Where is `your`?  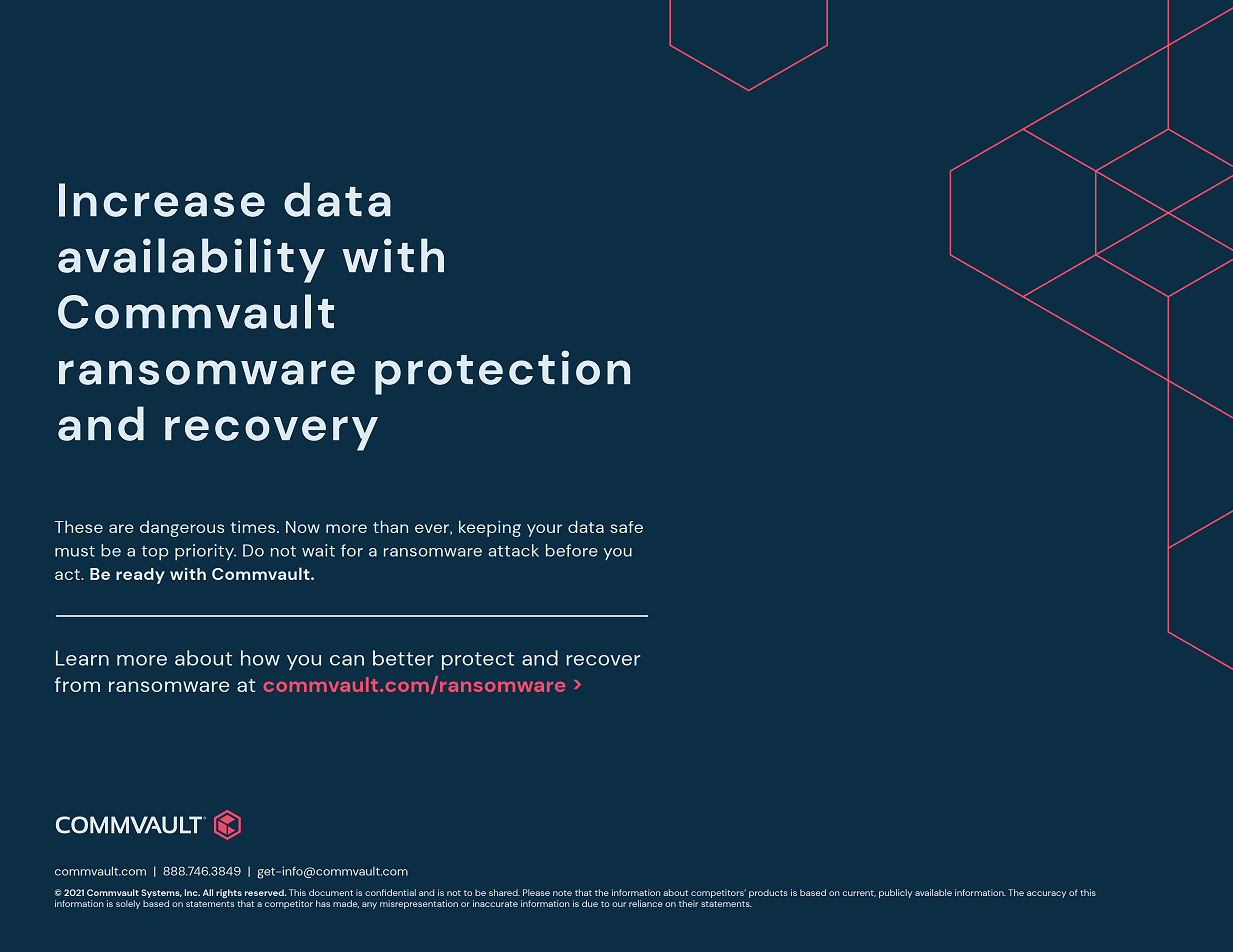
your is located at coordinates (544, 530).
